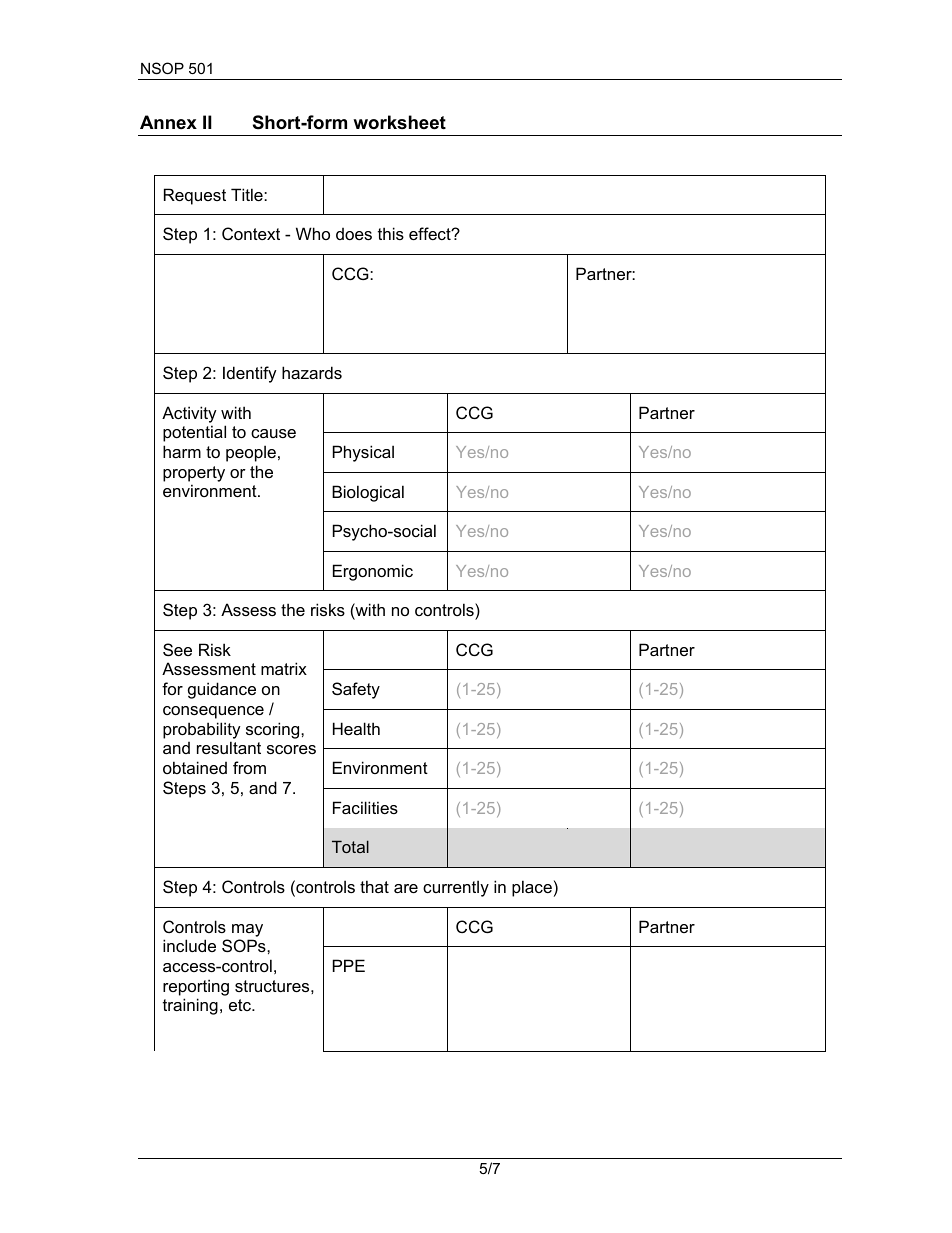 The height and width of the image is (1233, 952). I want to click on Request, so click(195, 196).
